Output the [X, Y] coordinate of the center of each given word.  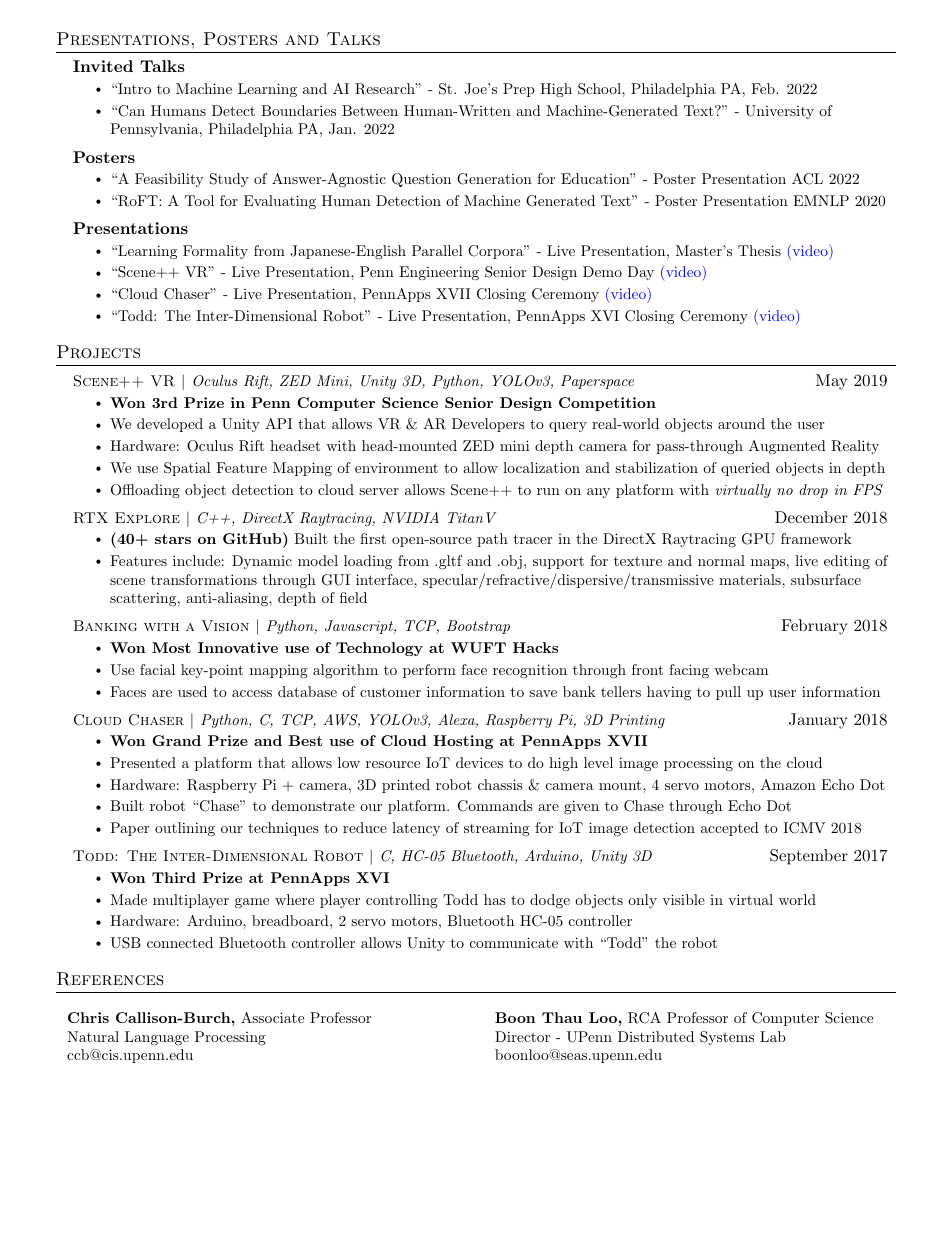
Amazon [788, 784]
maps [768, 564]
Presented [143, 762]
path [492, 540]
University [779, 112]
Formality [215, 252]
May [832, 382]
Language [157, 1038]
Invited [103, 66]
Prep [519, 90]
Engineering [439, 273]
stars [173, 539]
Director [522, 1036]
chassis [500, 784]
